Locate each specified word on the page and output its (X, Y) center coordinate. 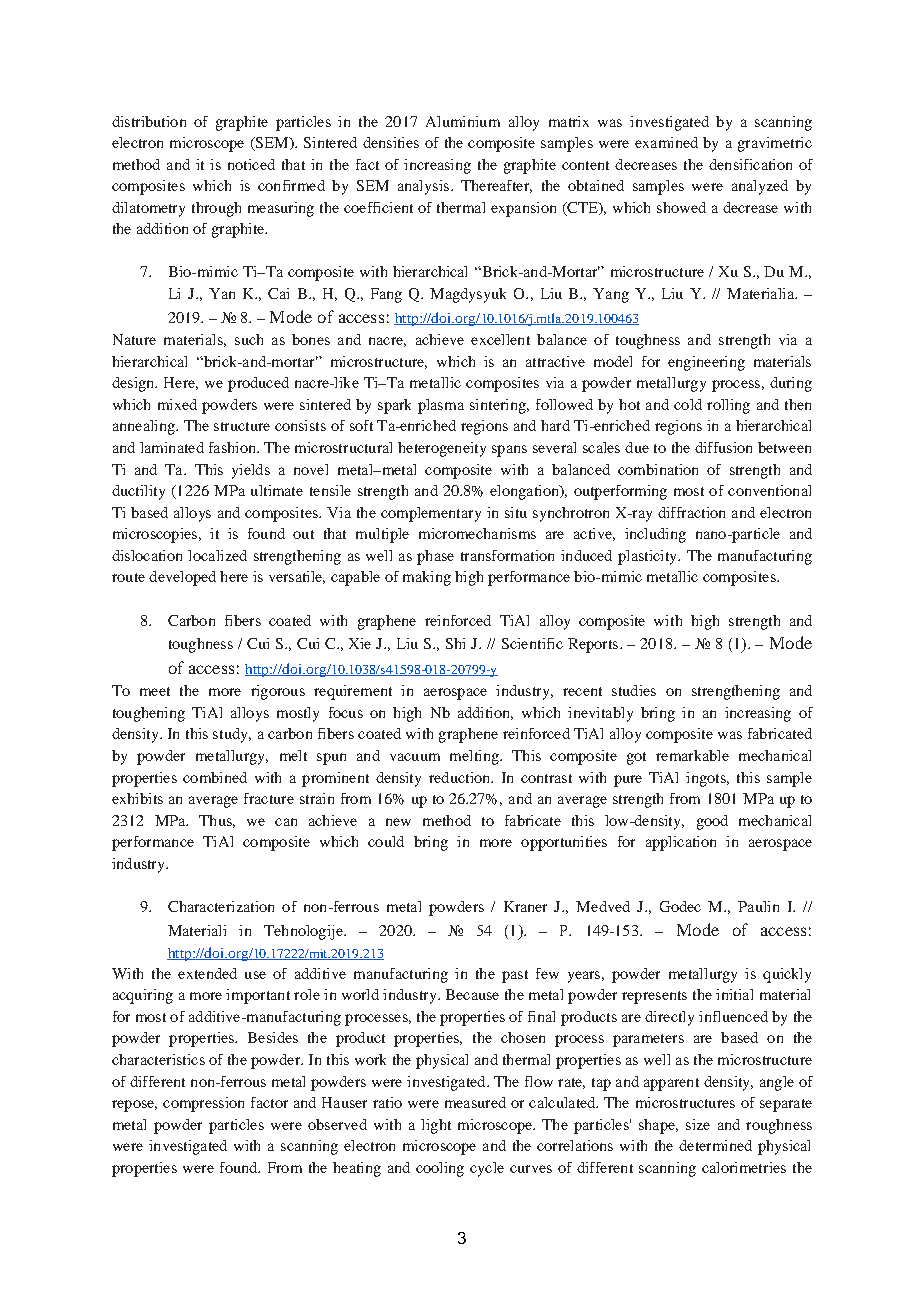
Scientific (532, 643)
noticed (251, 164)
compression (203, 1104)
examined (666, 142)
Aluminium (463, 121)
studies (634, 690)
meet (155, 691)
